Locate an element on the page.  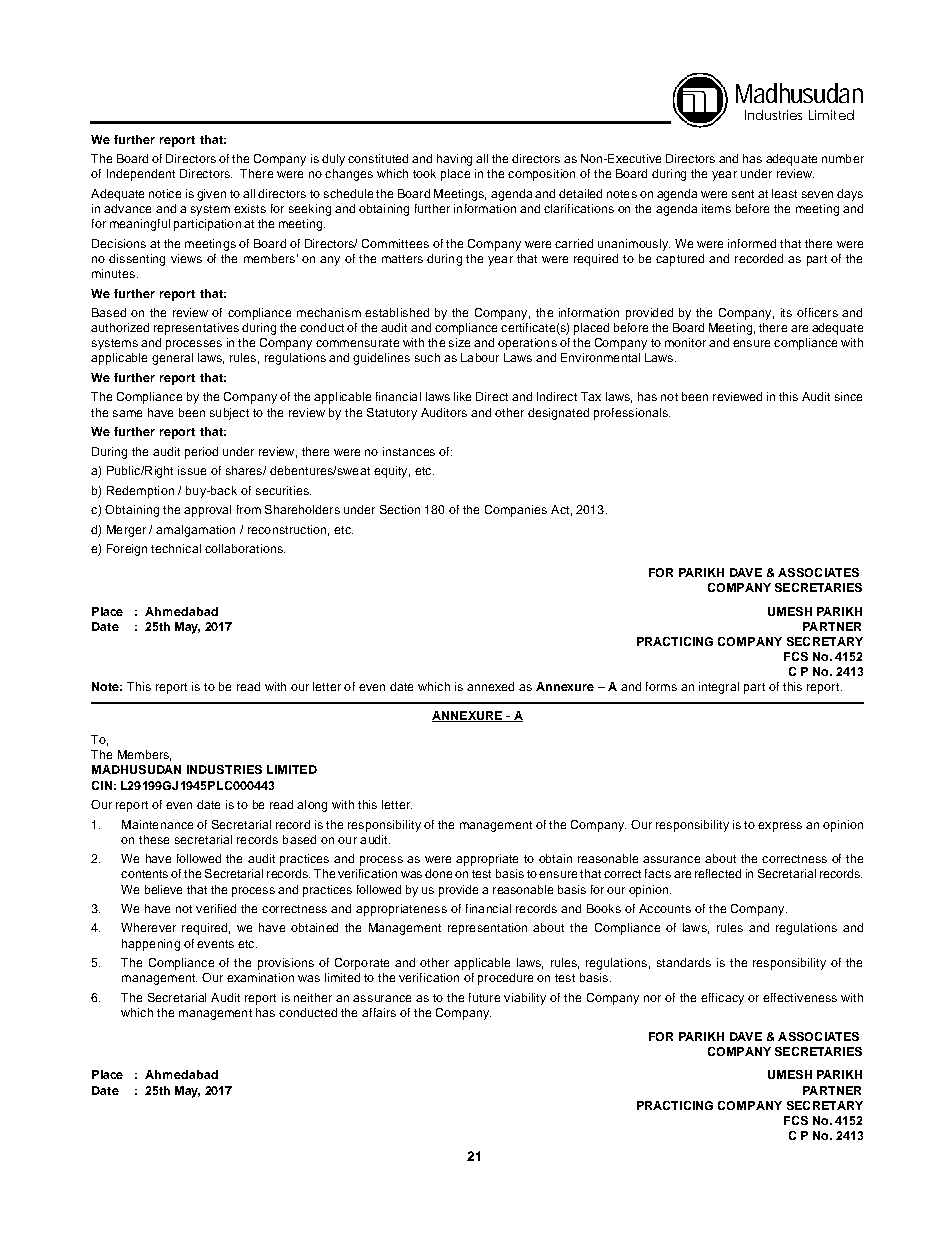
future is located at coordinates (484, 997).
